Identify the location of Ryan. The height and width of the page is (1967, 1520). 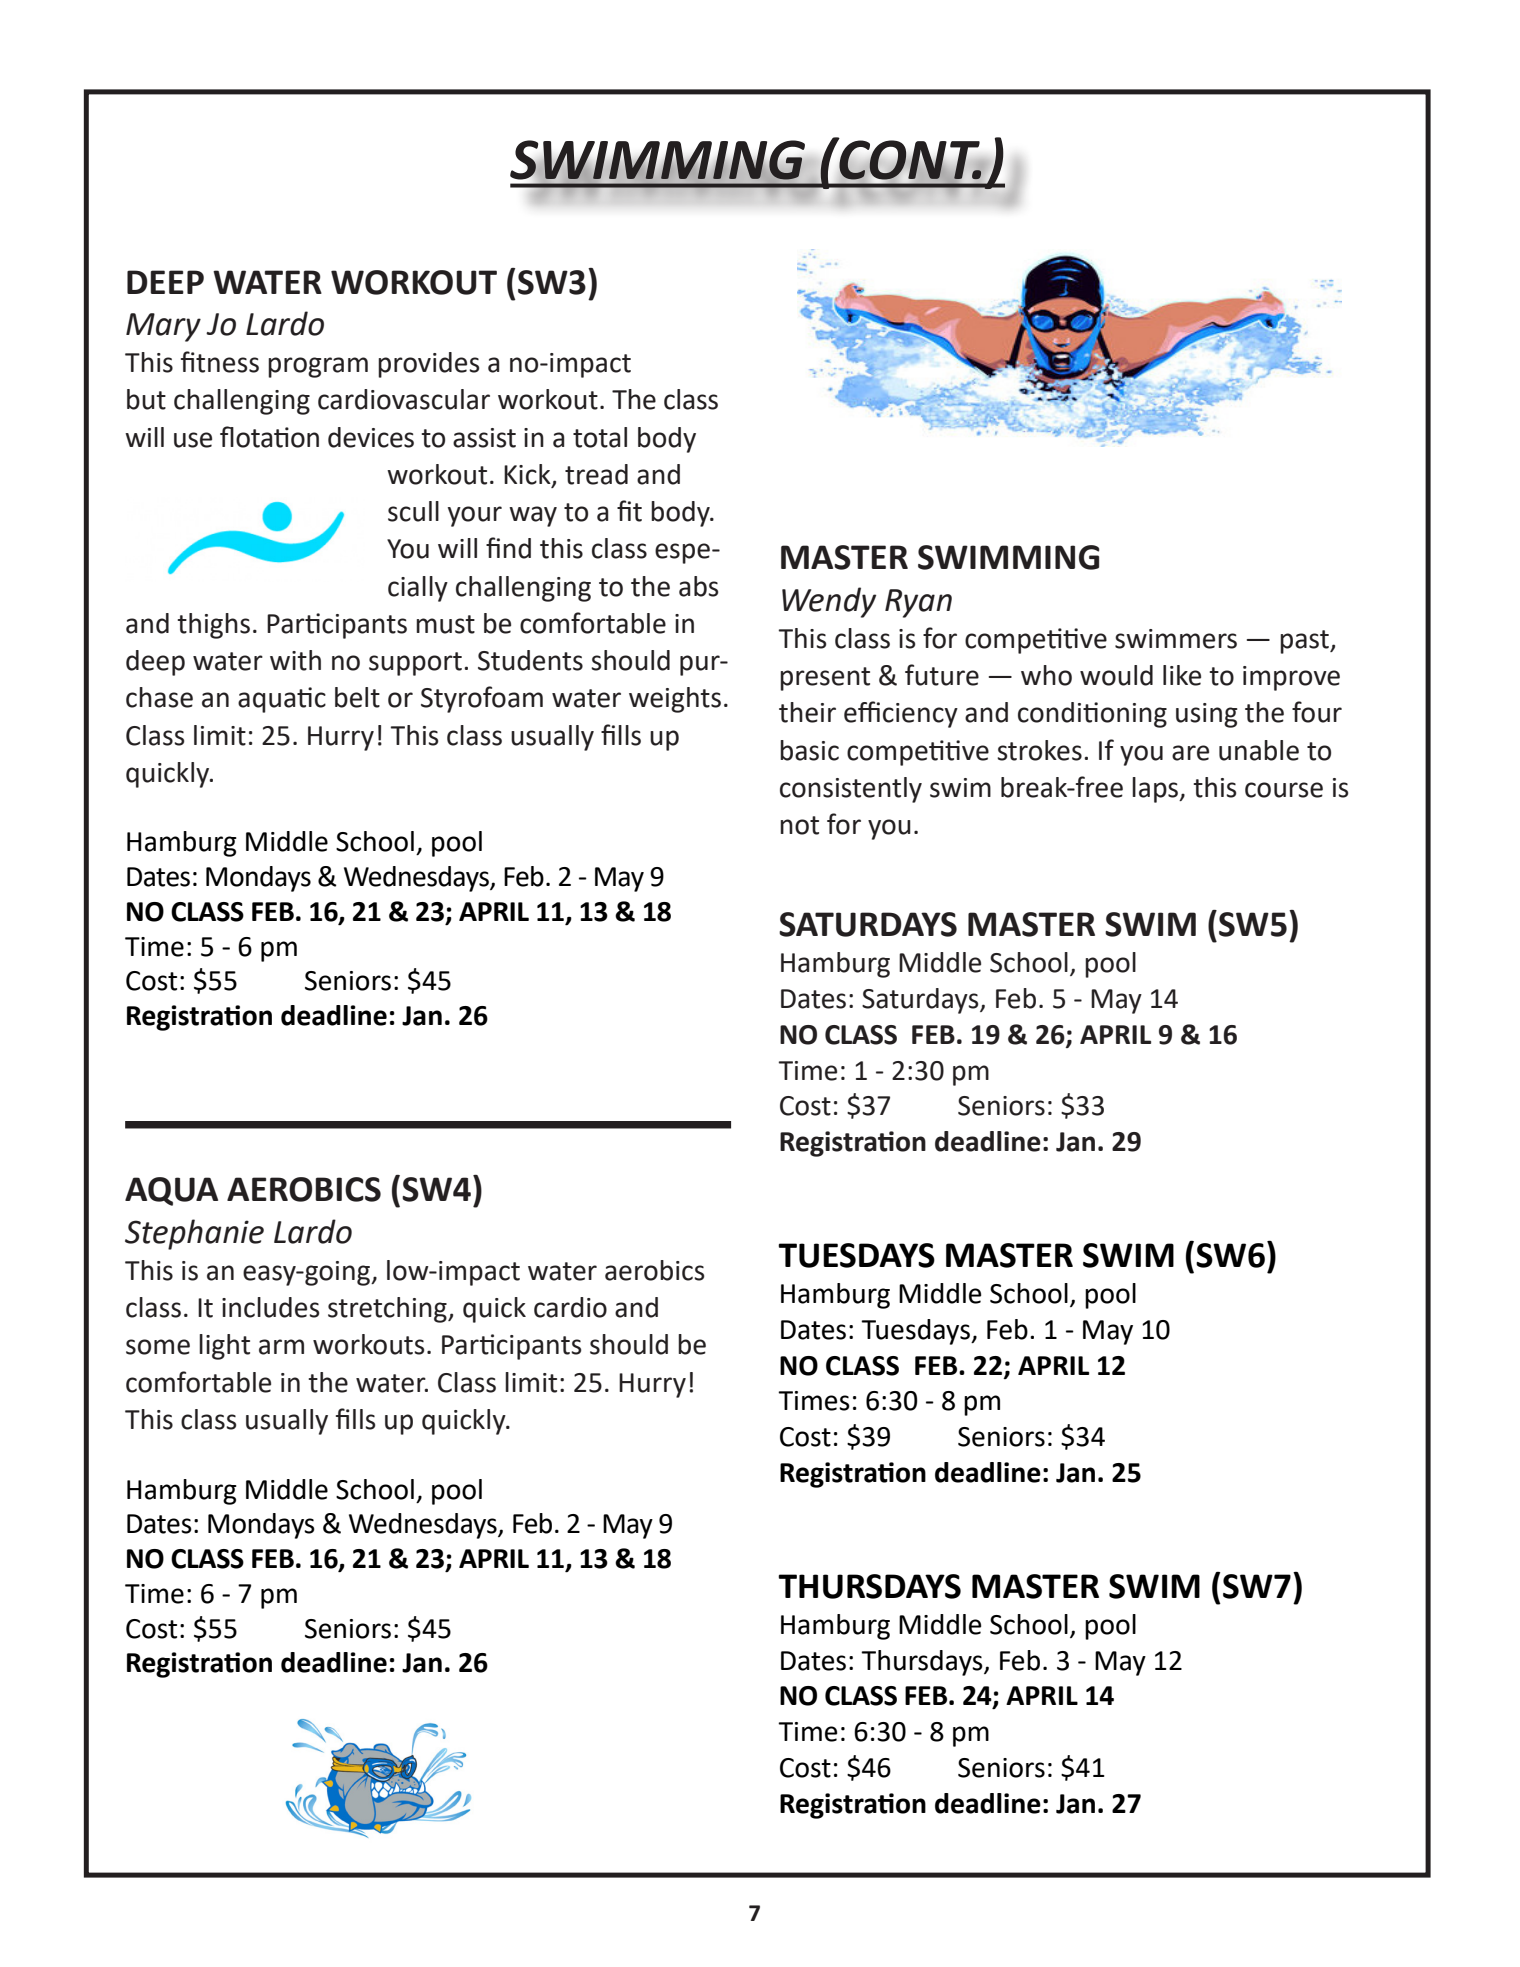
(918, 603).
